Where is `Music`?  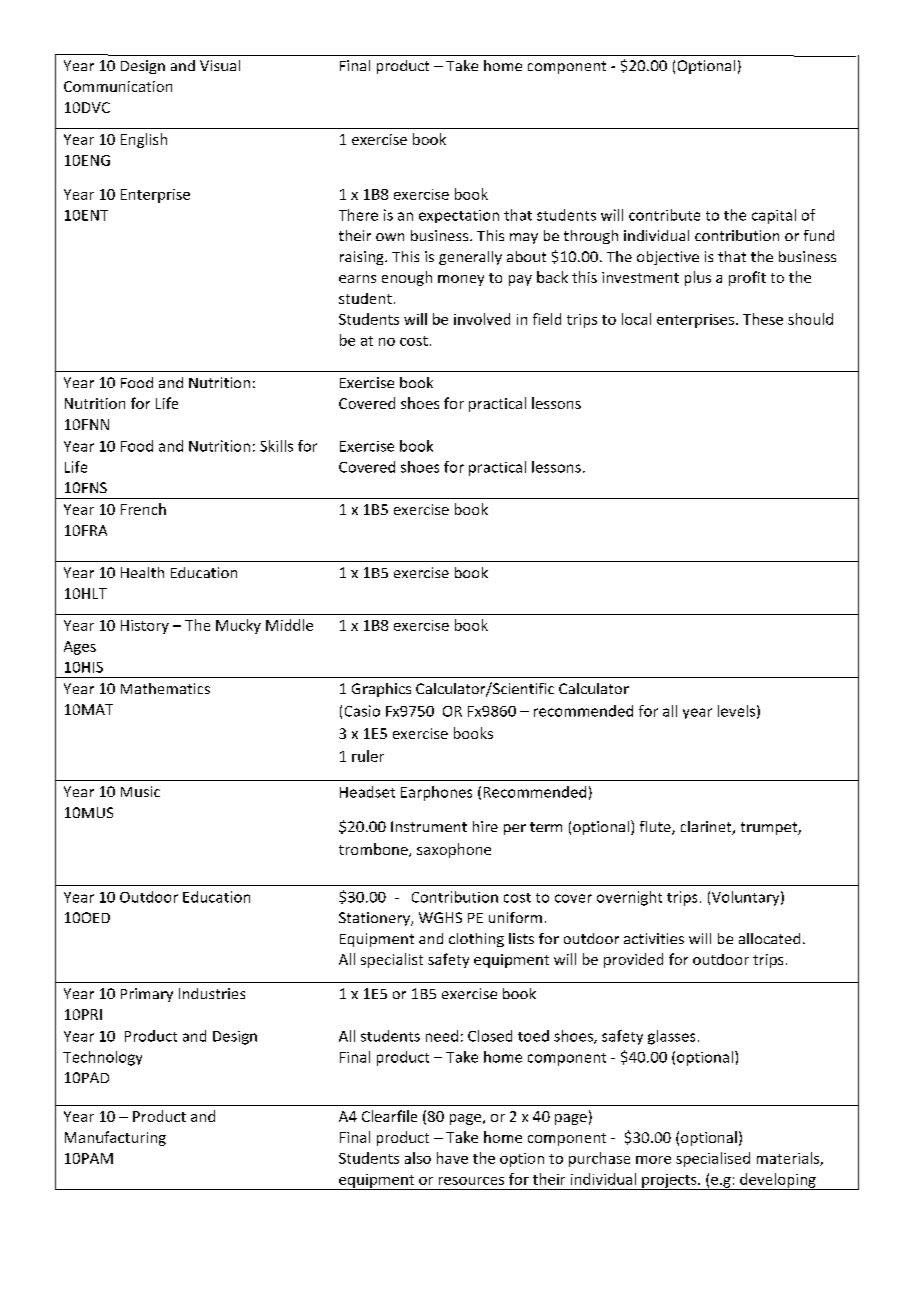
Music is located at coordinates (140, 791).
